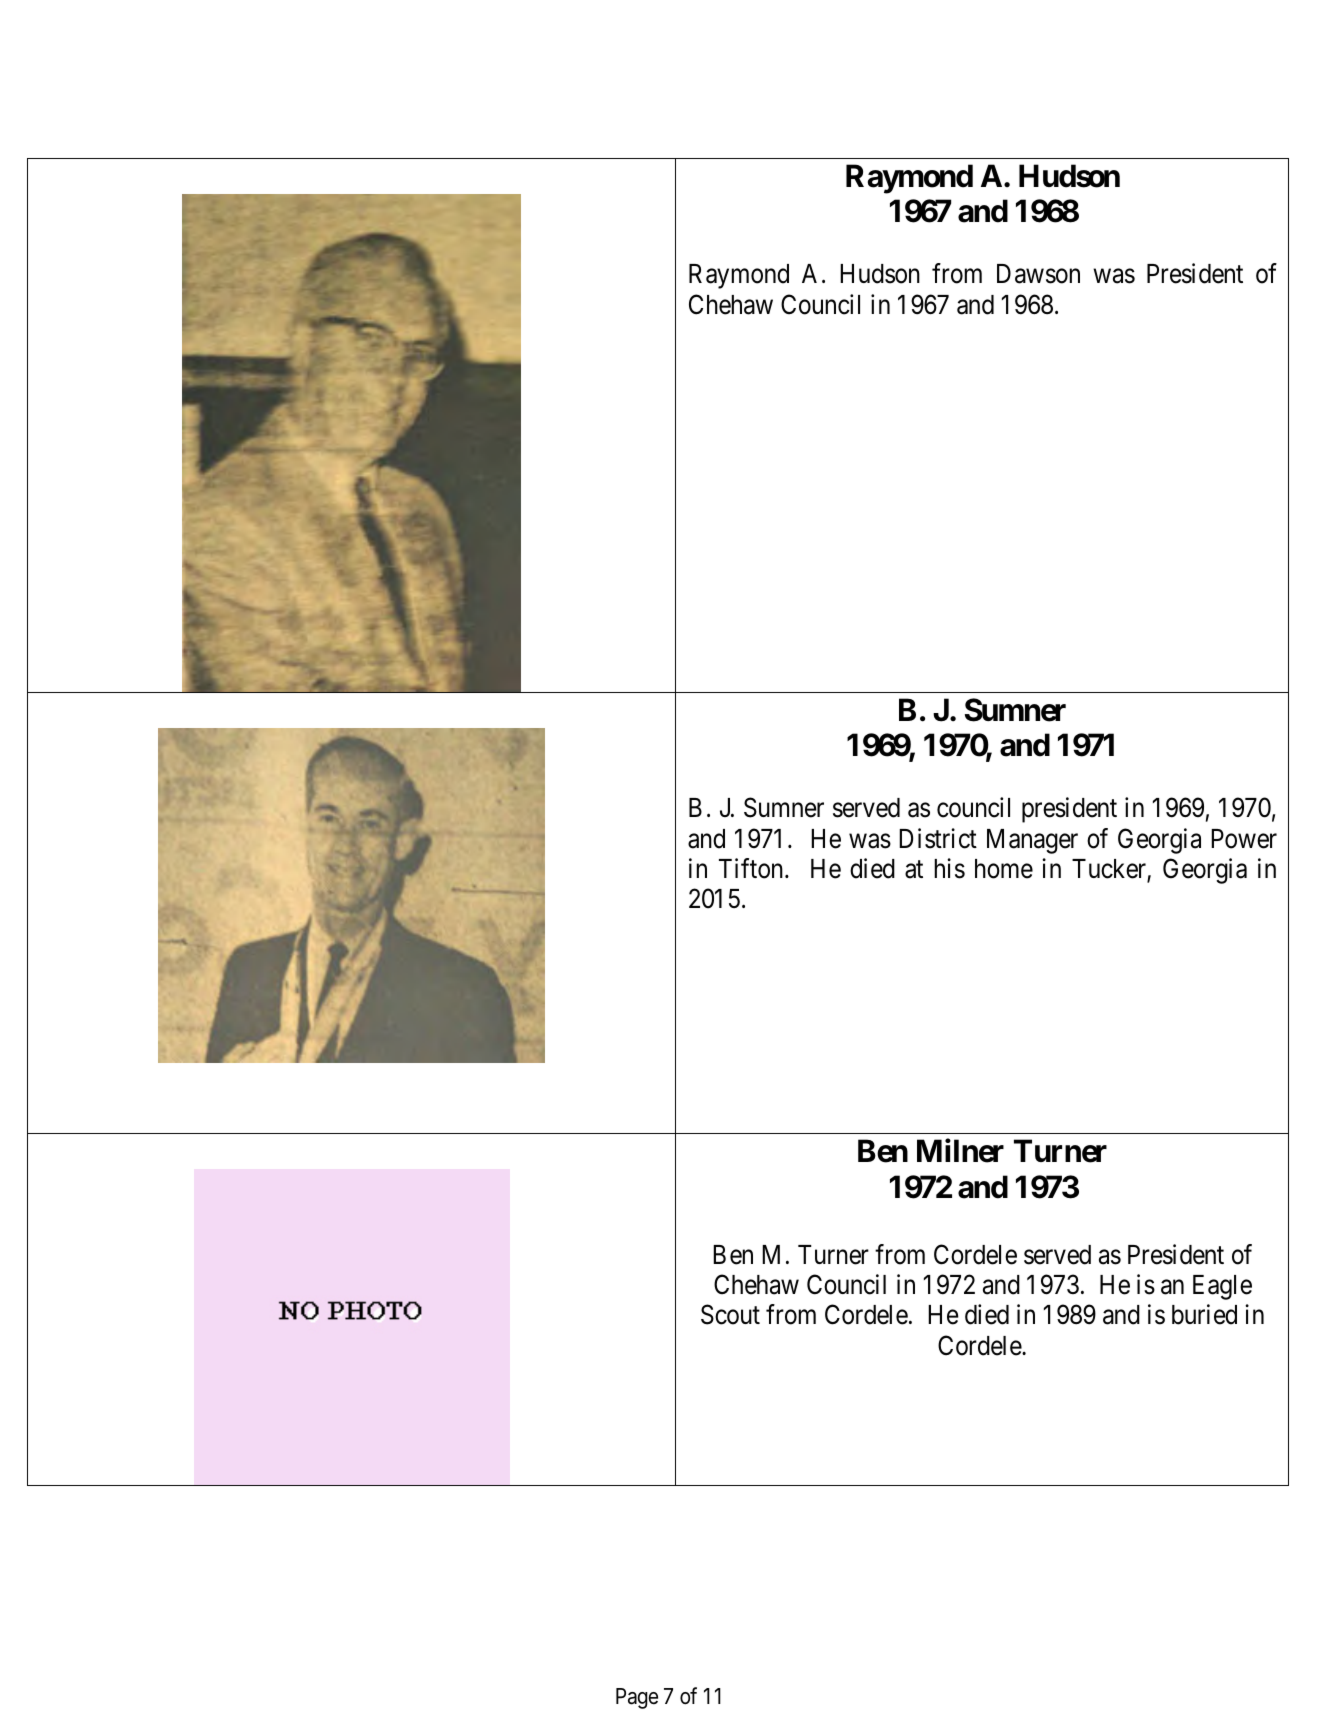 The width and height of the page is (1340, 1735). I want to click on home, so click(1004, 869).
